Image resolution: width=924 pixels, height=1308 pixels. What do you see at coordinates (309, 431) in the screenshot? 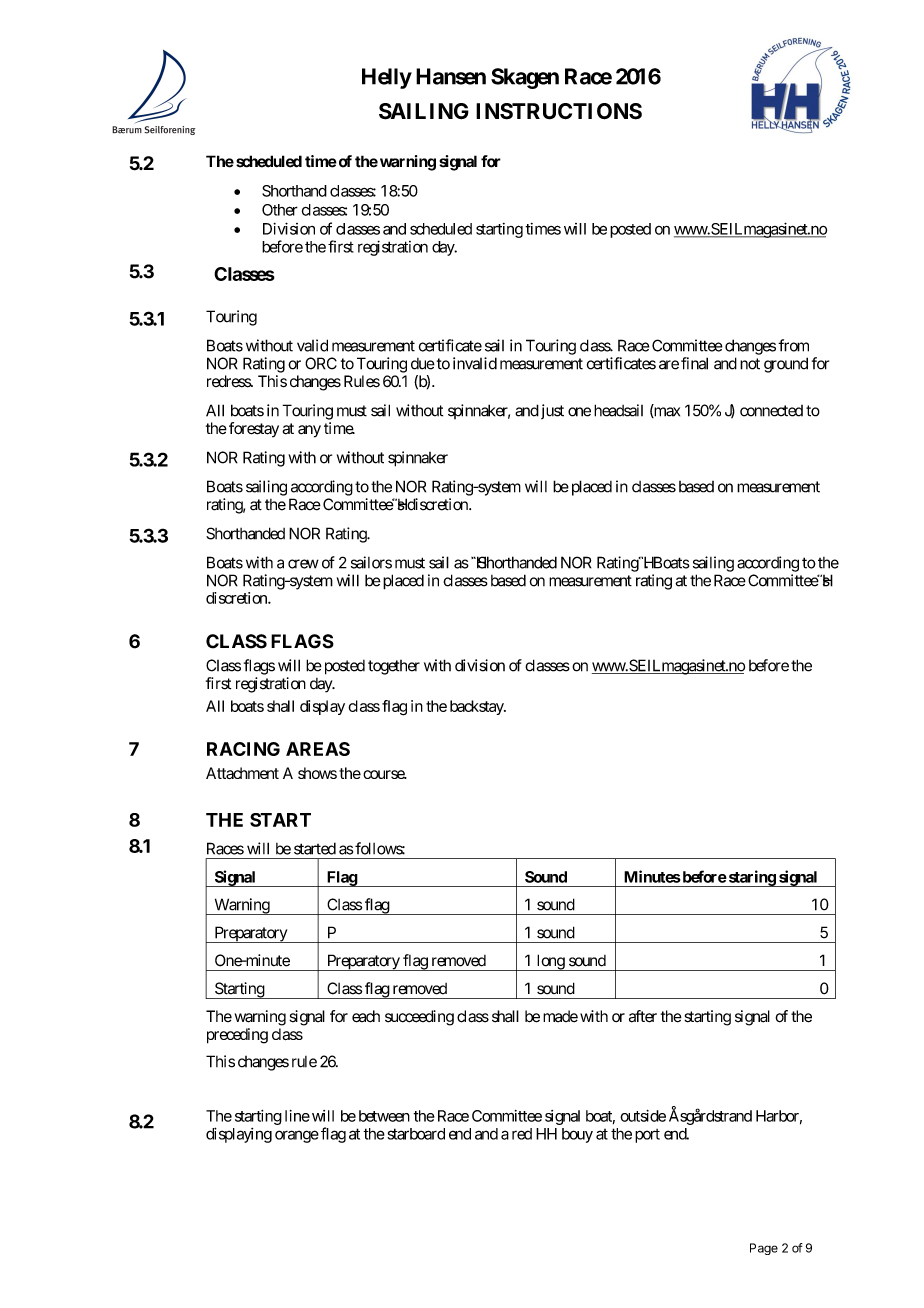
I see `any` at bounding box center [309, 431].
